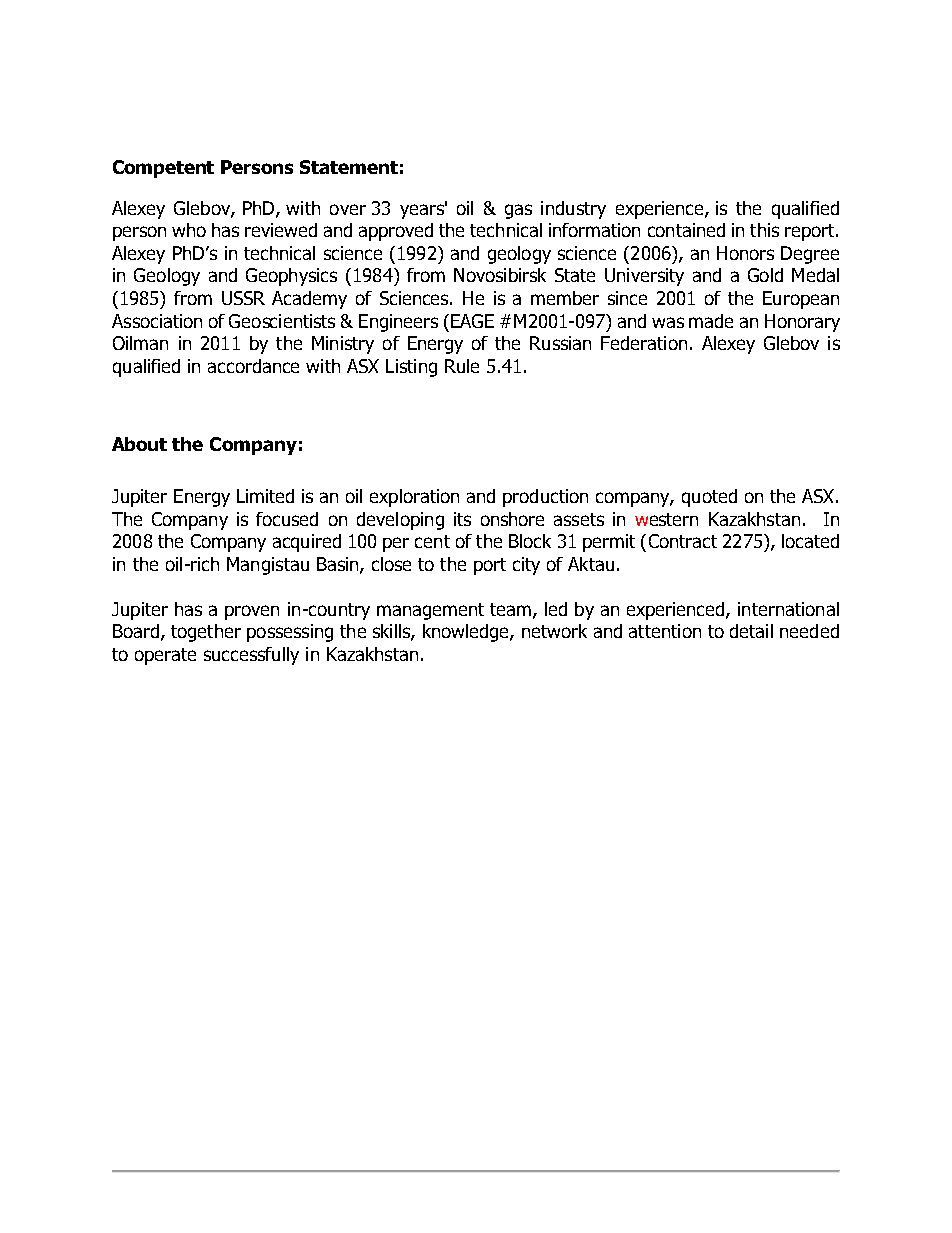 The image size is (952, 1233). I want to click on Federation, so click(644, 343).
